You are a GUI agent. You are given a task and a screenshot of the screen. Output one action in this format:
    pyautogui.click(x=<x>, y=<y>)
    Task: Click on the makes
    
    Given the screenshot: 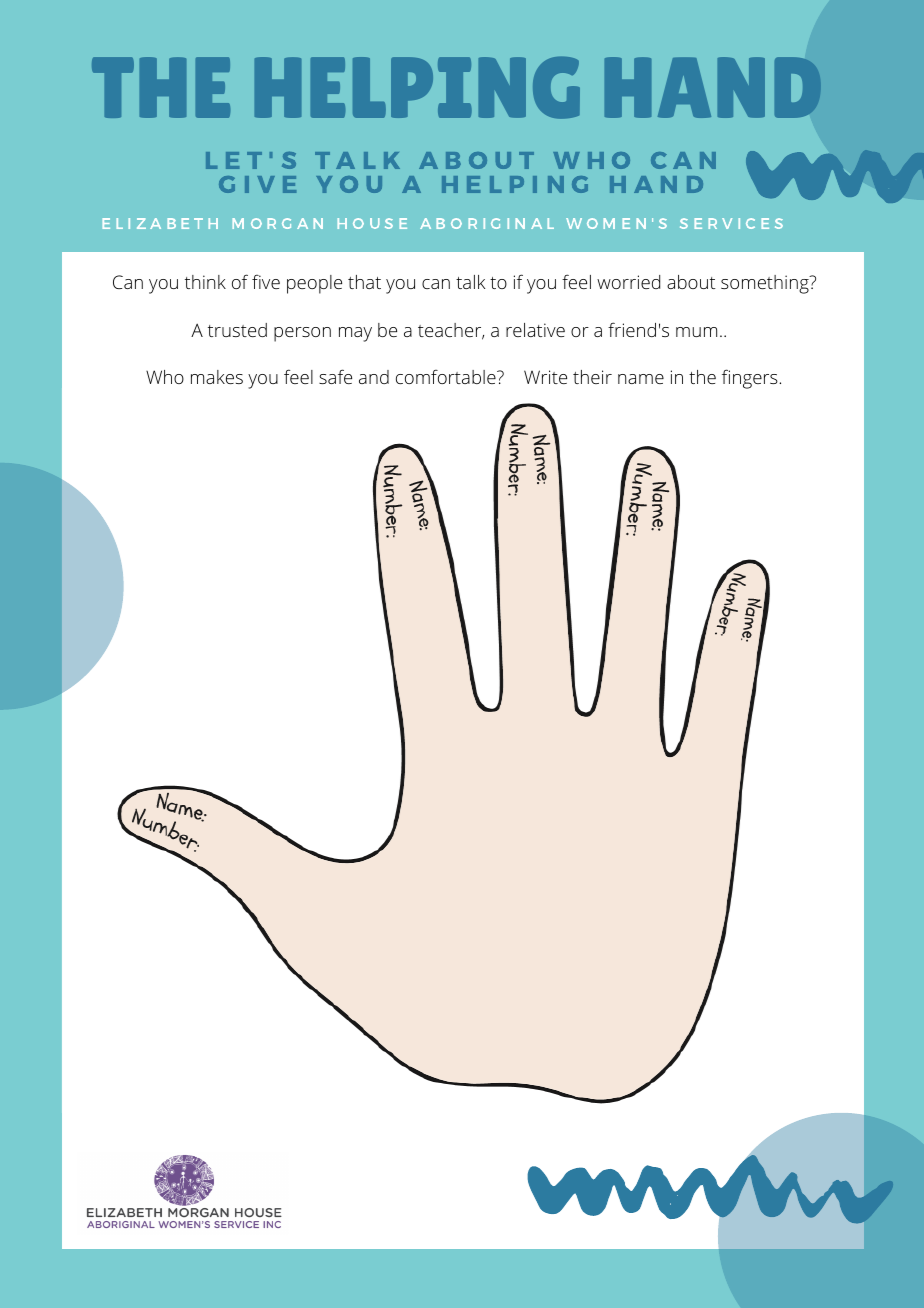 What is the action you would take?
    pyautogui.click(x=217, y=377)
